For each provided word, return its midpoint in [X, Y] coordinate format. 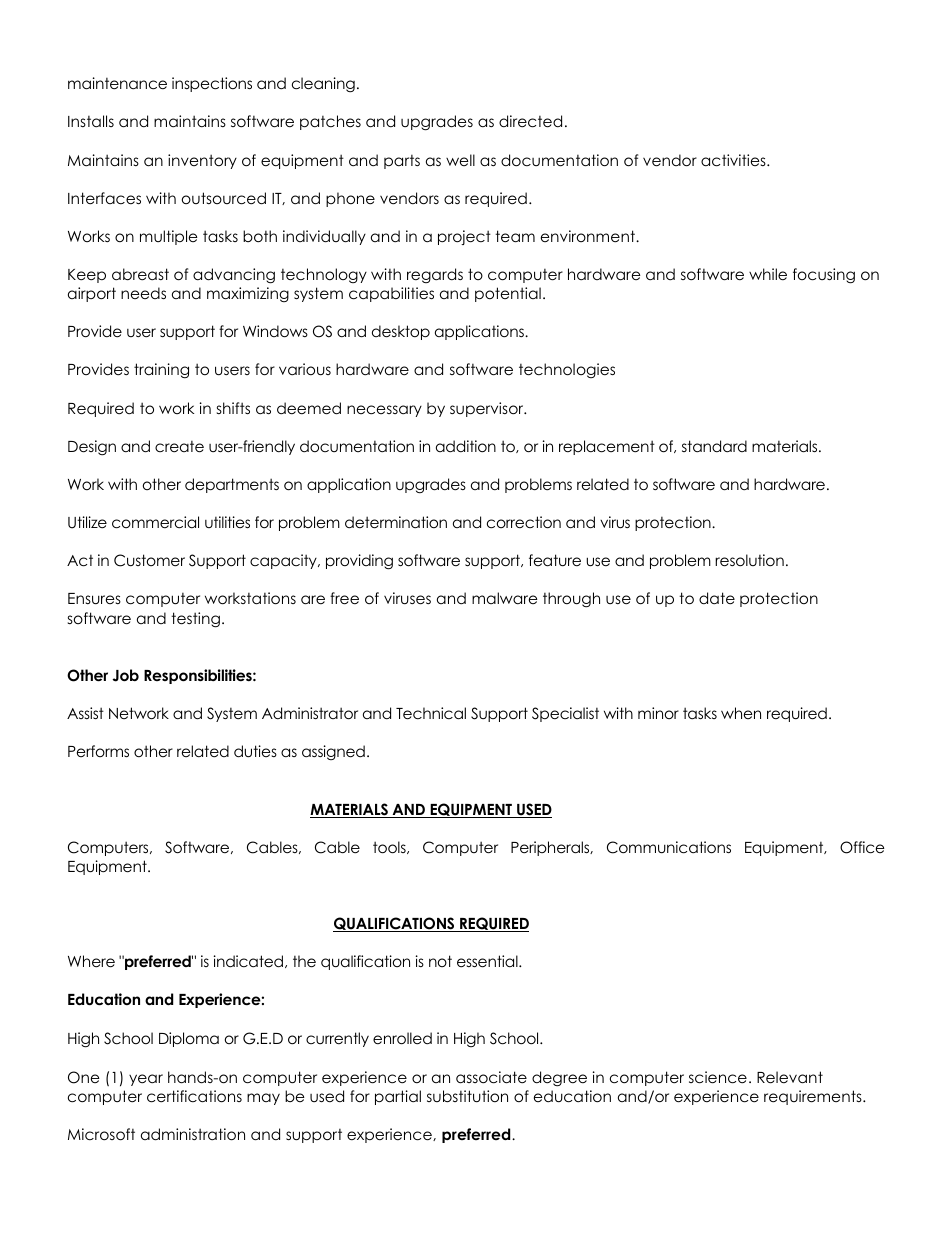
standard [714, 446]
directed [530, 121]
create [179, 447]
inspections [212, 84]
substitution [467, 1096]
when [741, 713]
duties [255, 751]
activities [734, 160]
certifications [194, 1096]
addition [466, 446]
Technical [431, 713]
